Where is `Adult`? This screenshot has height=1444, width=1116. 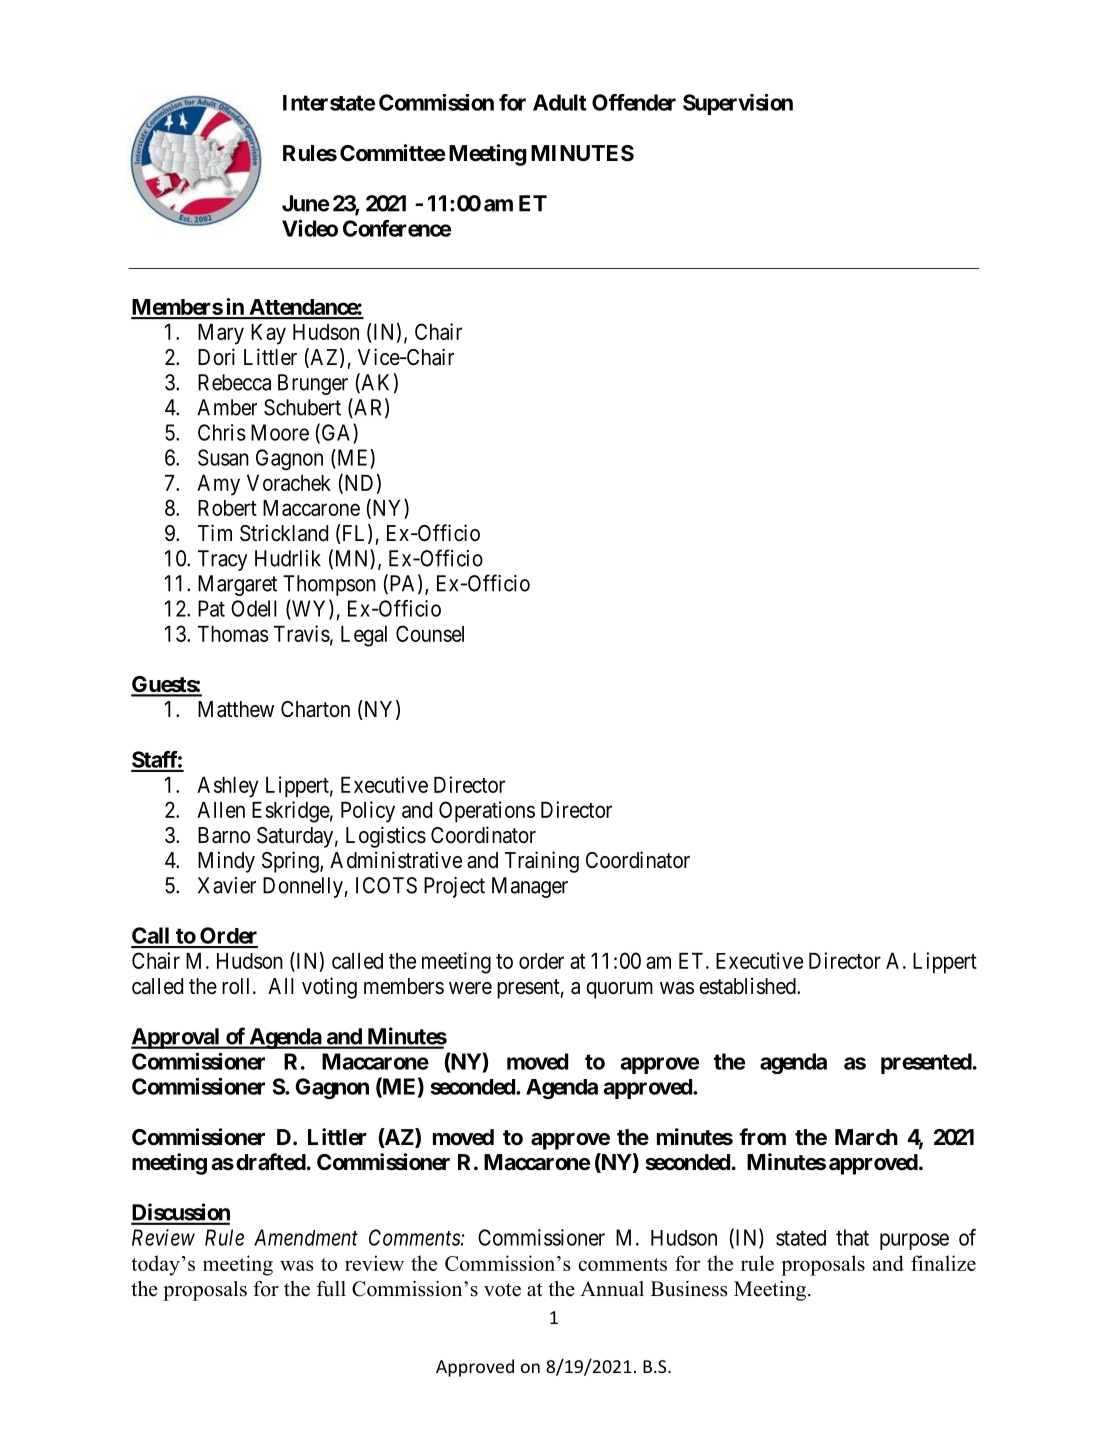
Adult is located at coordinates (560, 102).
